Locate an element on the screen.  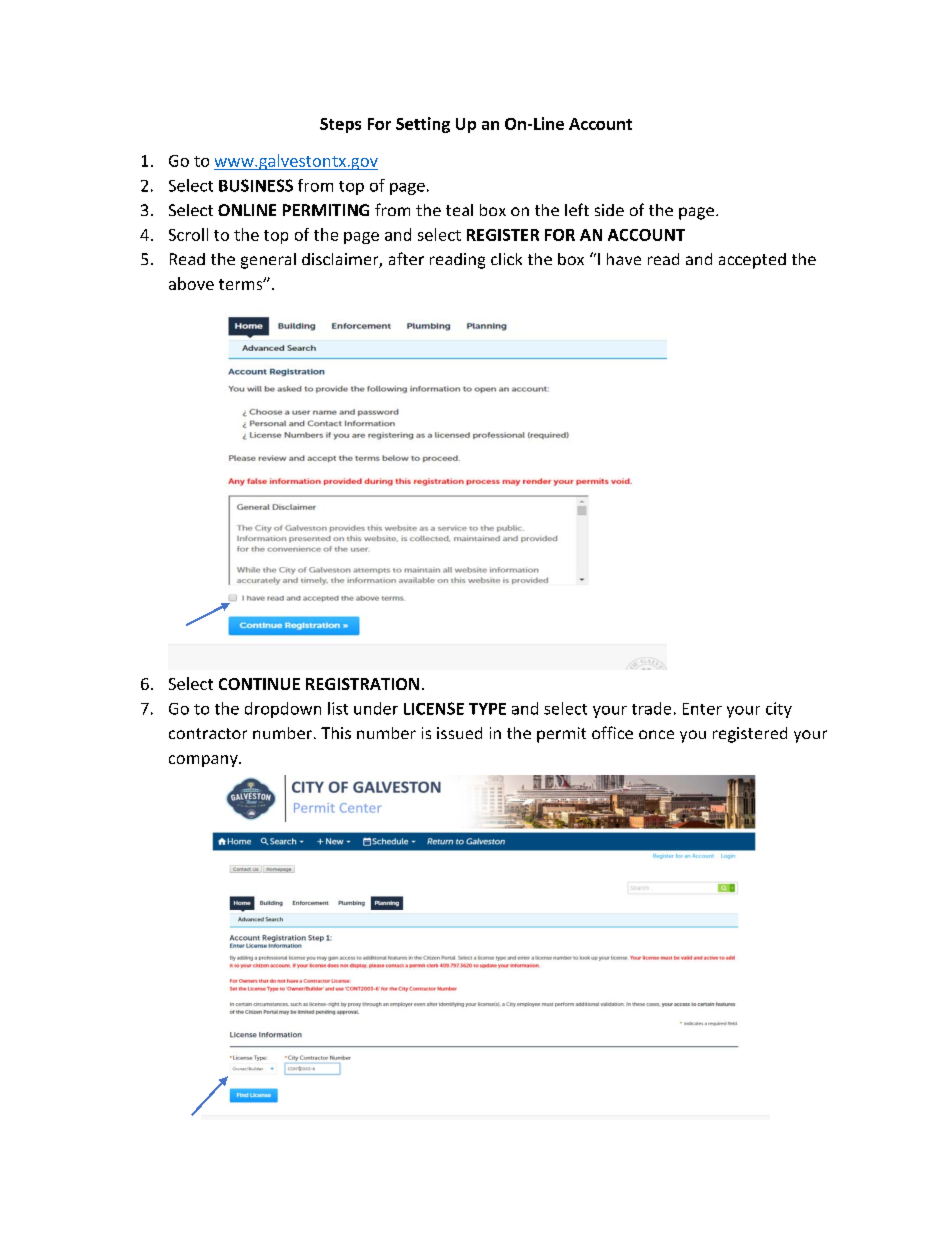
Setting is located at coordinates (423, 125).
